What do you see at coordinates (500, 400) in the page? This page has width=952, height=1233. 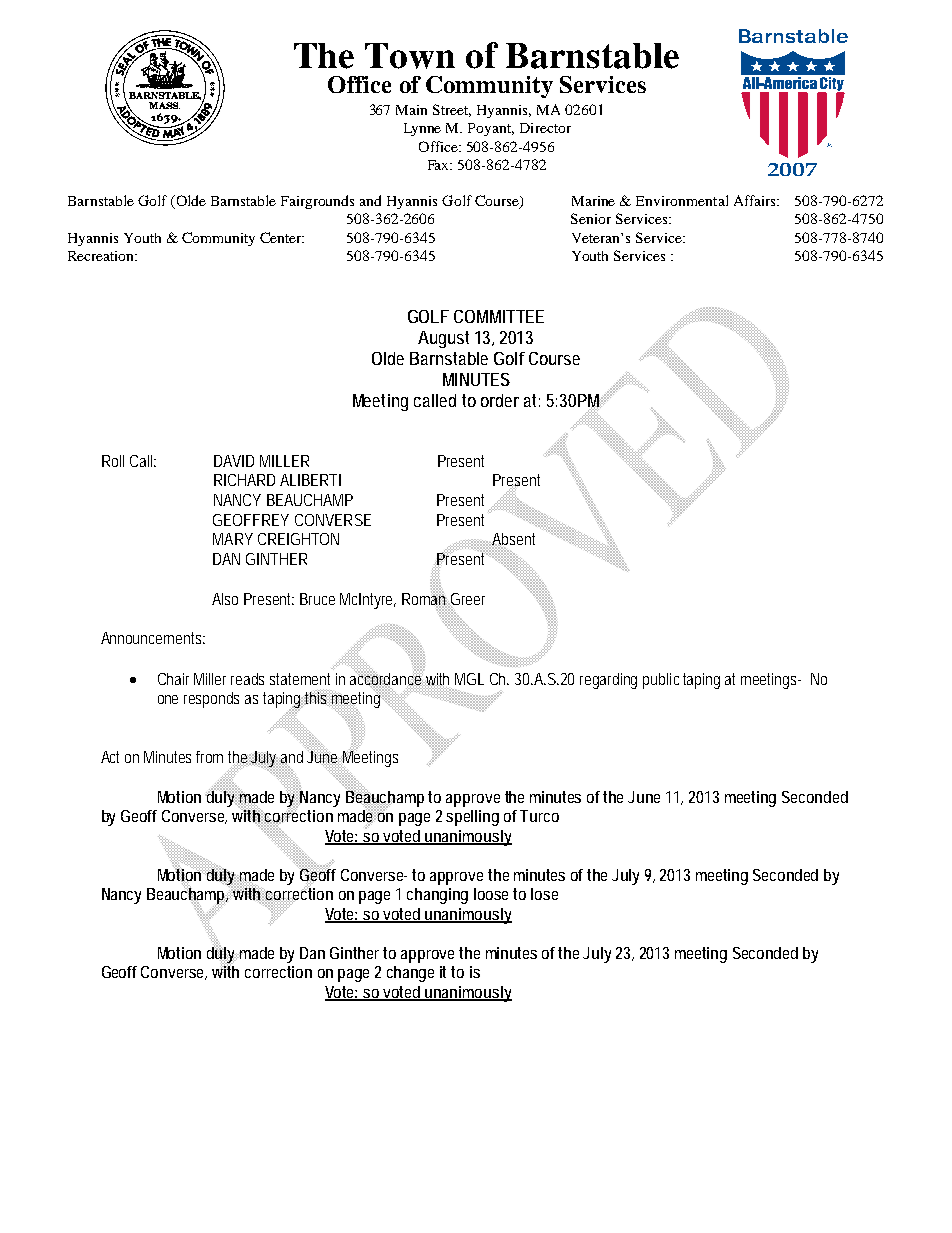 I see `order` at bounding box center [500, 400].
